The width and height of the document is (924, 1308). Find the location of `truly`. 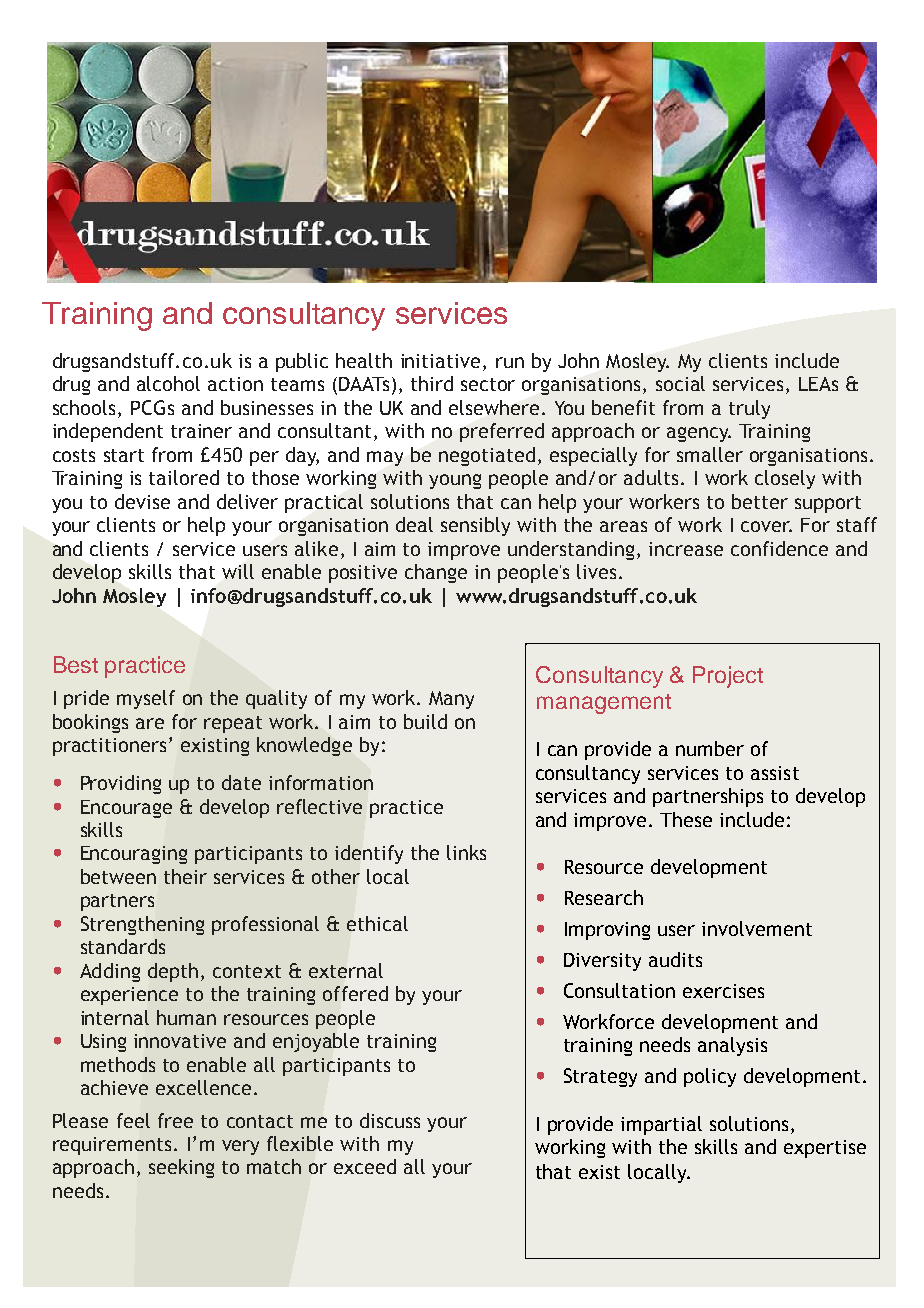

truly is located at coordinates (749, 409).
